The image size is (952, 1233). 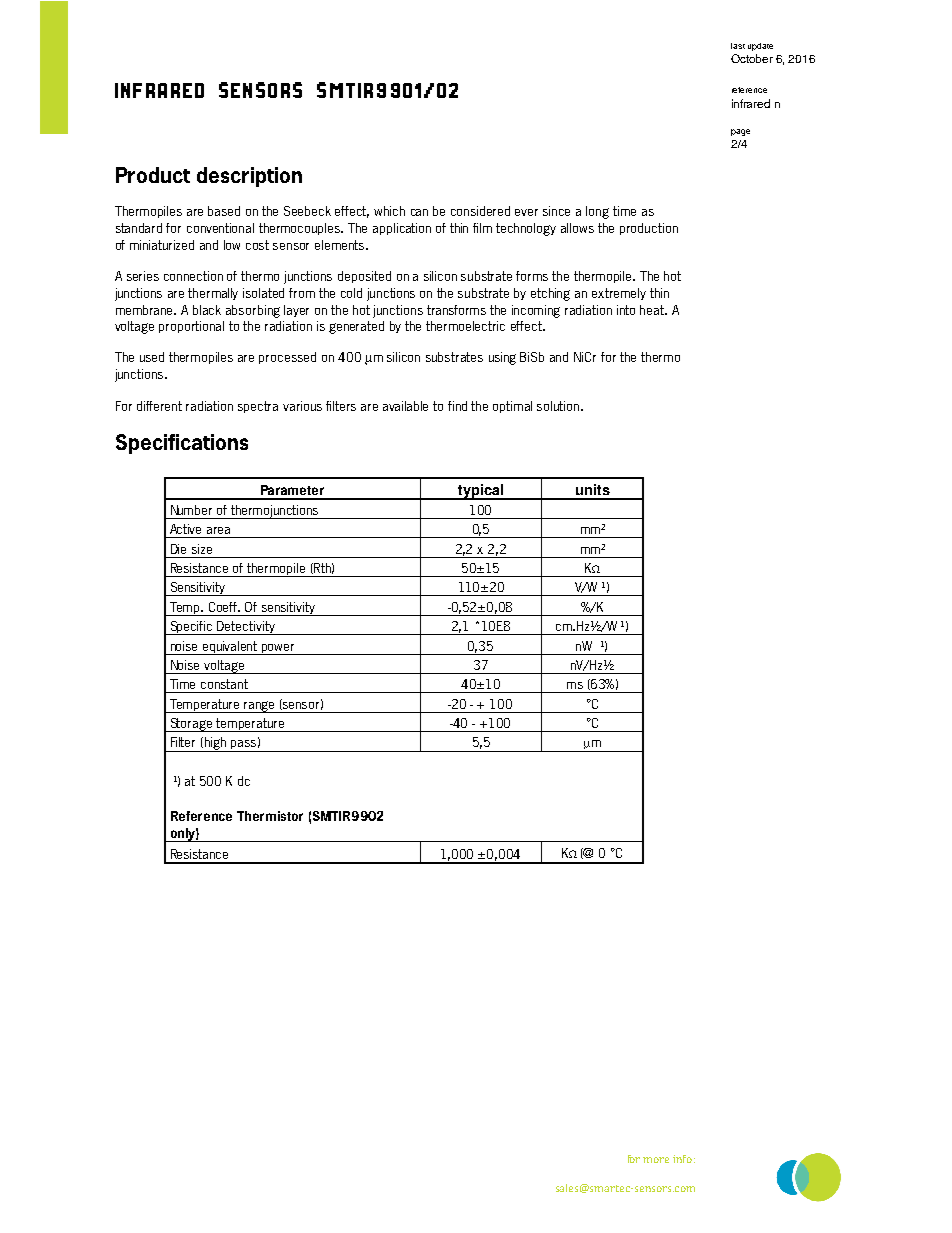 What do you see at coordinates (243, 746) in the image?
I see `pass` at bounding box center [243, 746].
